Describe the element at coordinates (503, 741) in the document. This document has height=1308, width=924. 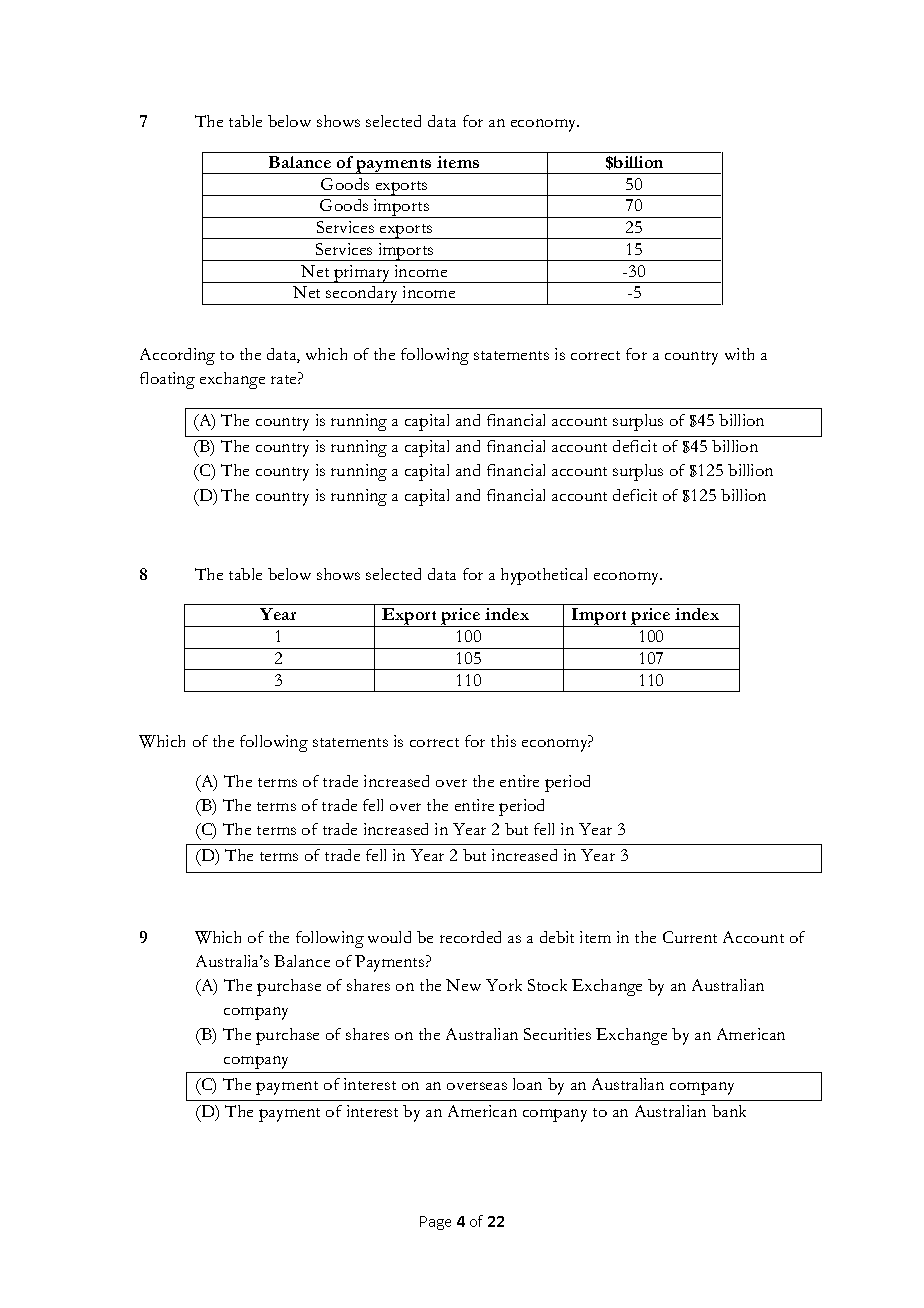
I see `this` at that location.
